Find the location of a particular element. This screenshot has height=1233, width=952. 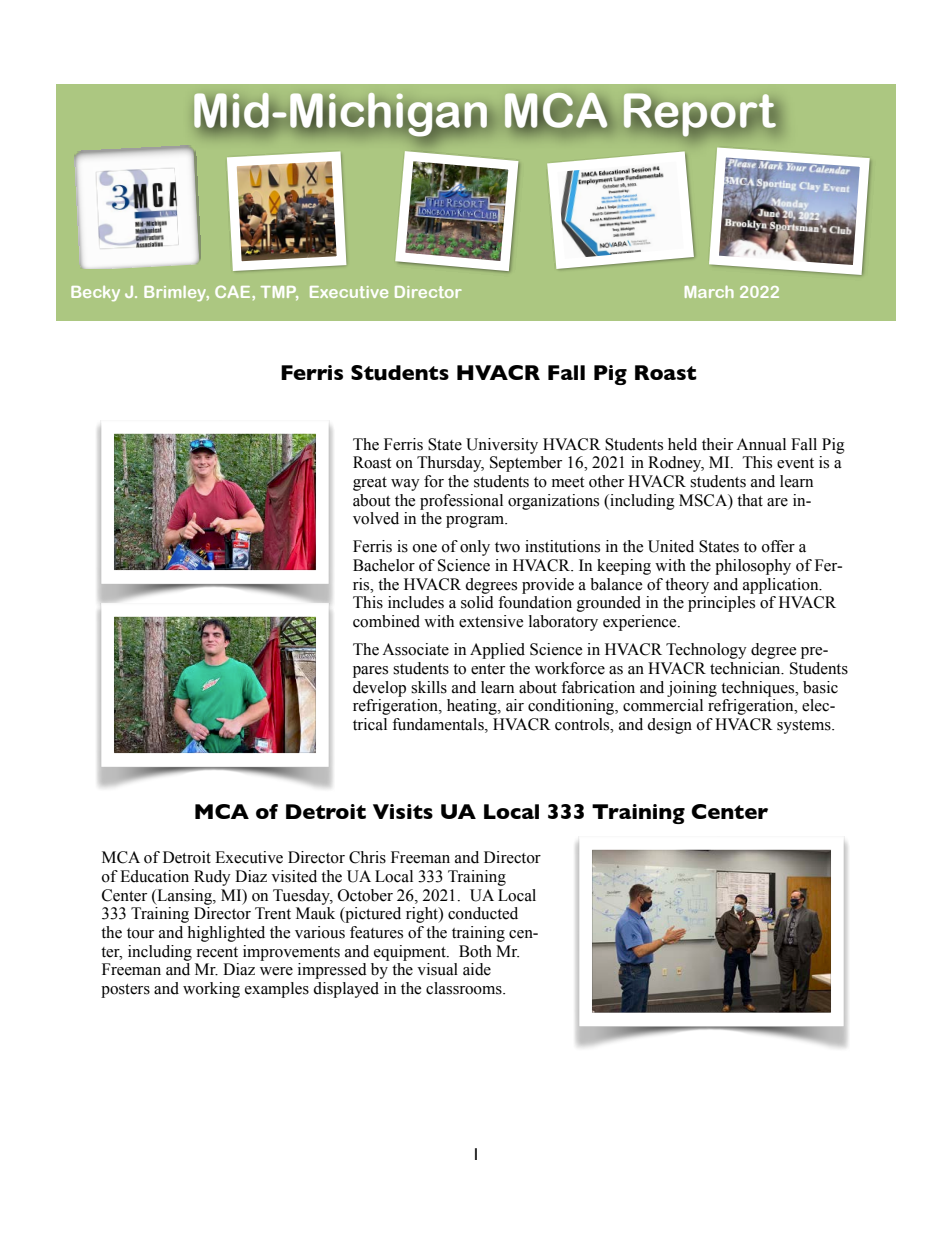

Report is located at coordinates (700, 114).
